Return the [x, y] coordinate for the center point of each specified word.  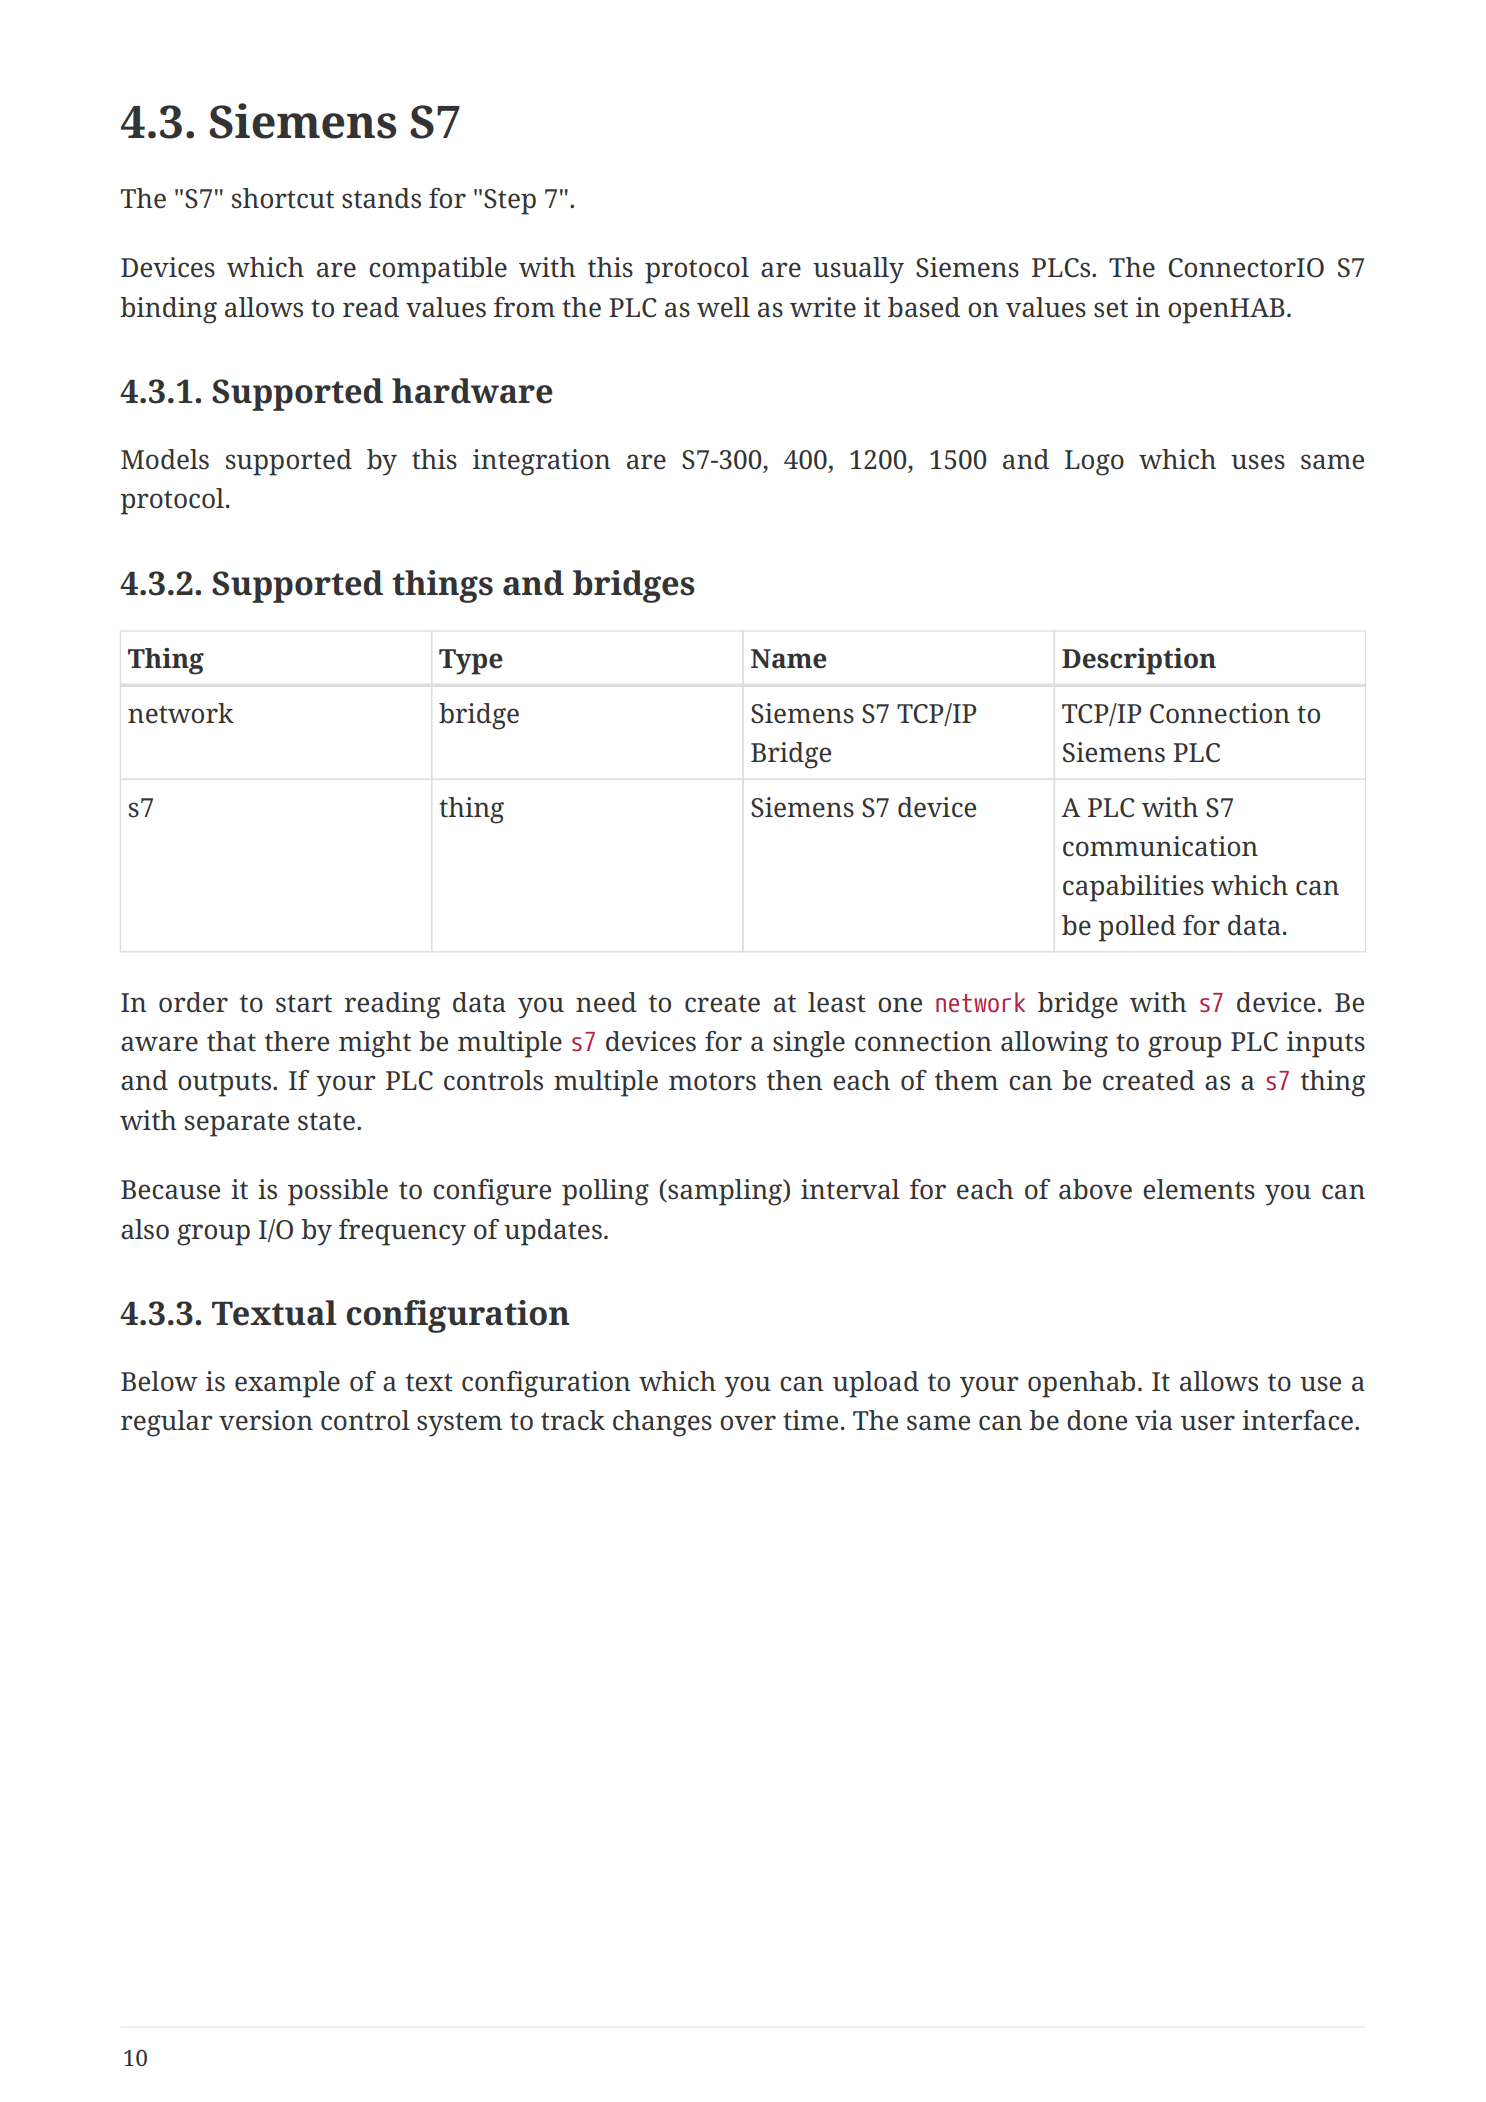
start [304, 1003]
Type [471, 662]
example [287, 1384]
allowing [1054, 1044]
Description [1139, 661]
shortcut [283, 198]
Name [789, 659]
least [837, 1002]
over [748, 1423]
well [723, 307]
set [1111, 308]
